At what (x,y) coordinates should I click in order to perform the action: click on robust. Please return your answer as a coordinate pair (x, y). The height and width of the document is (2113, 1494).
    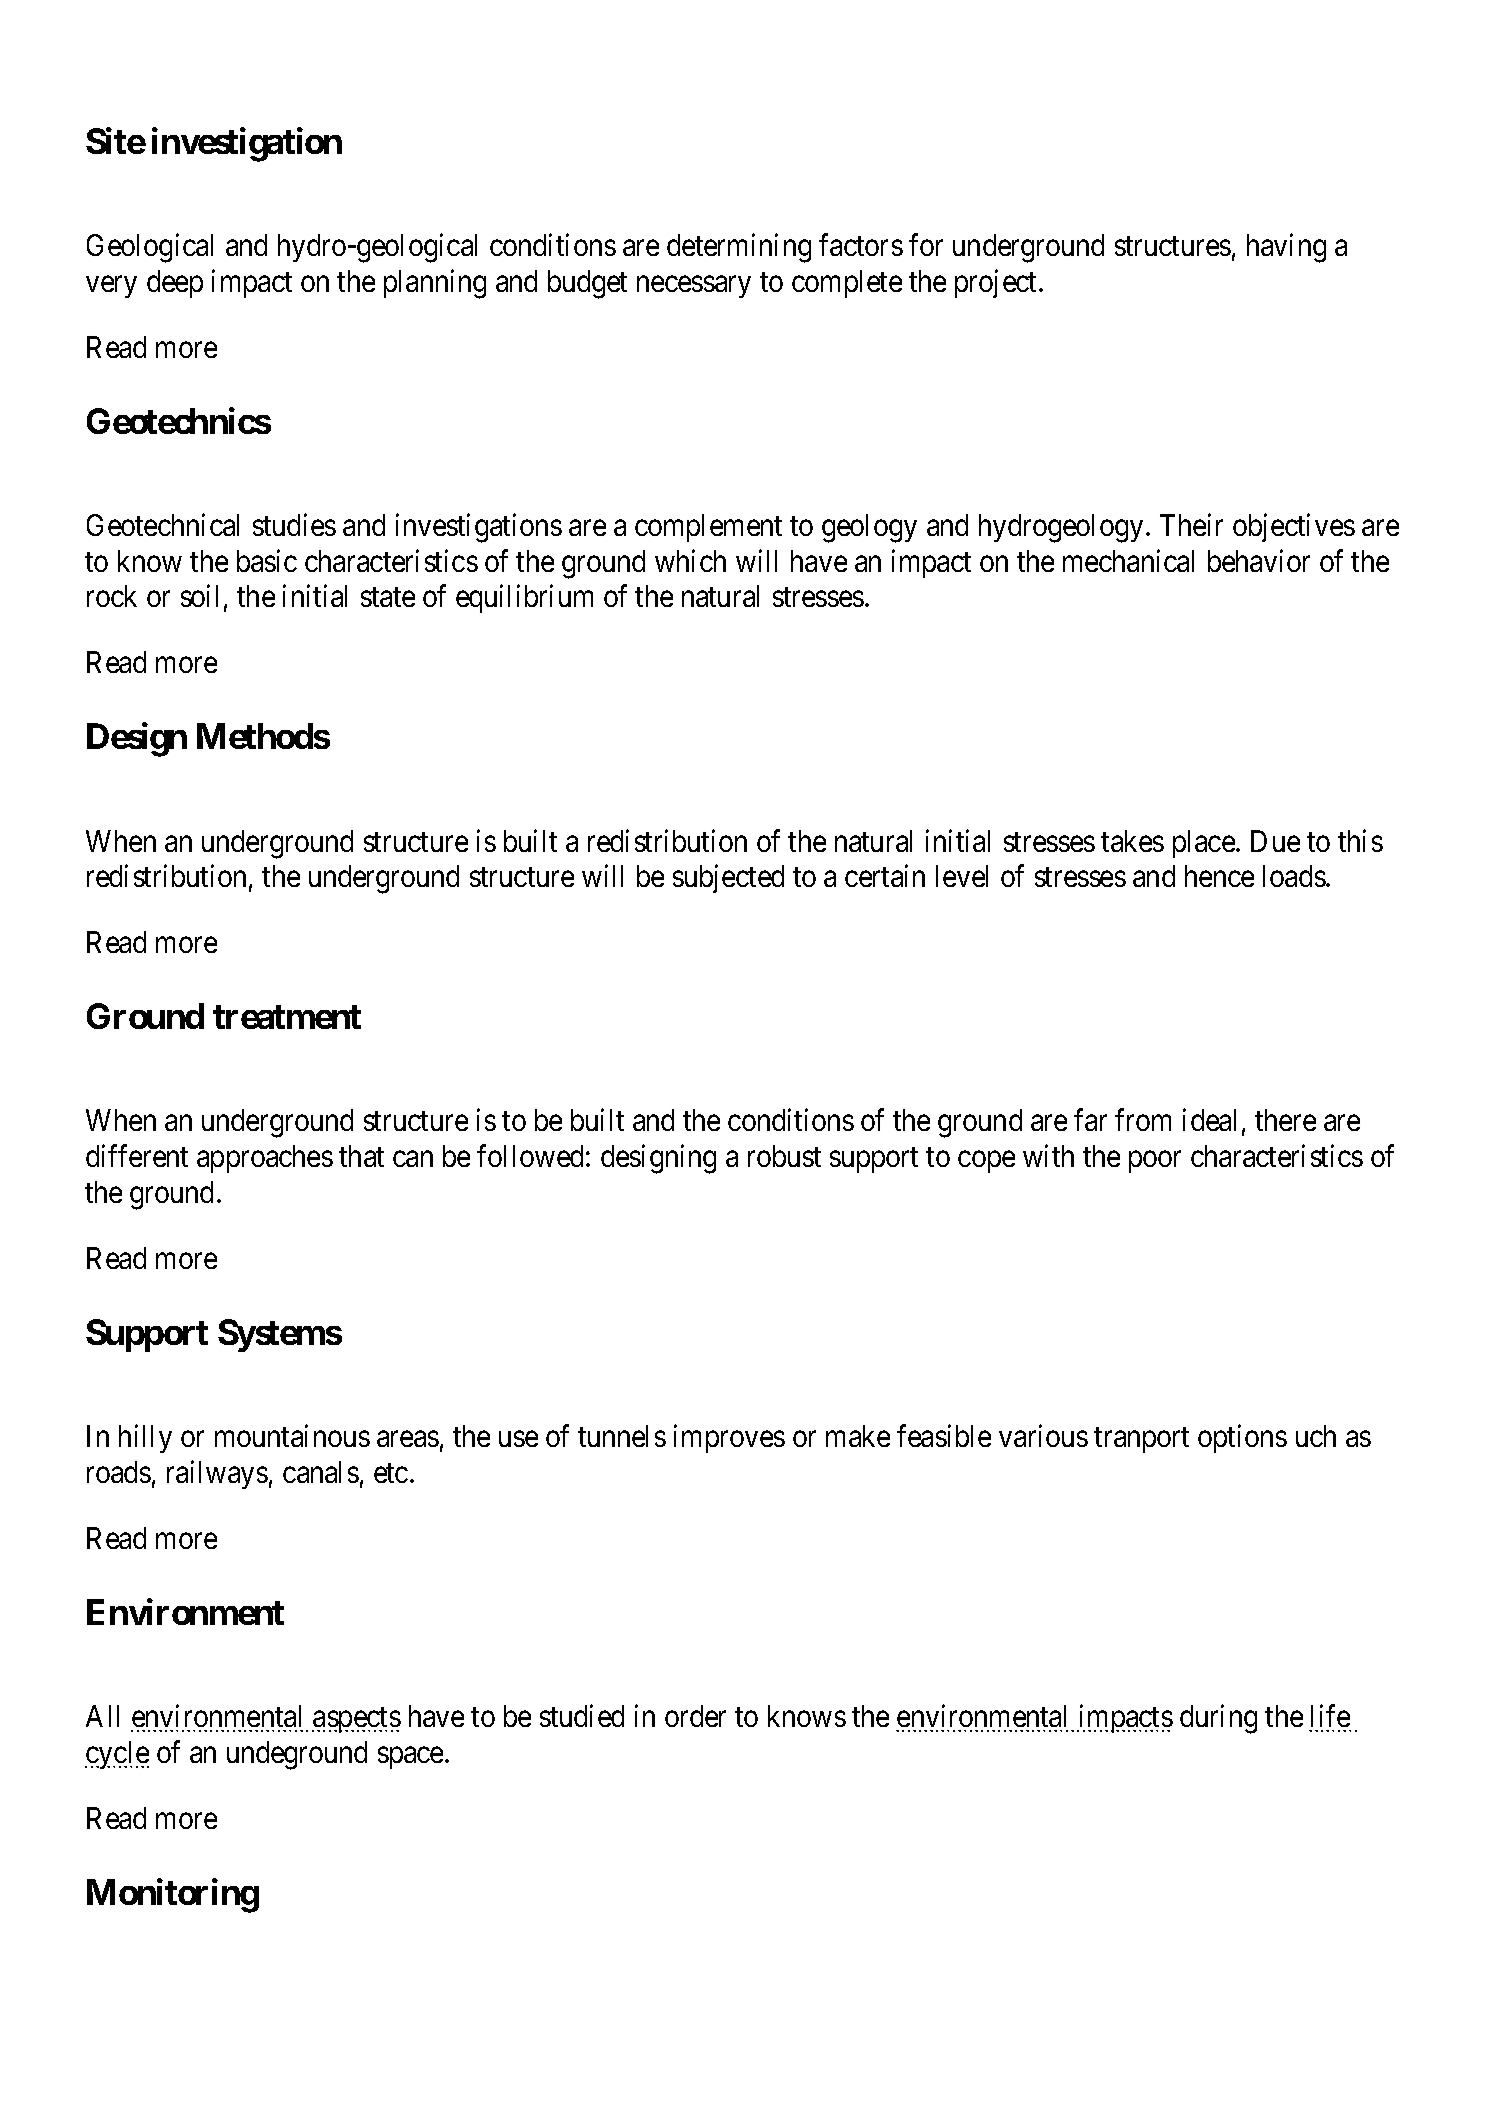
    Looking at the image, I should click on (784, 1156).
